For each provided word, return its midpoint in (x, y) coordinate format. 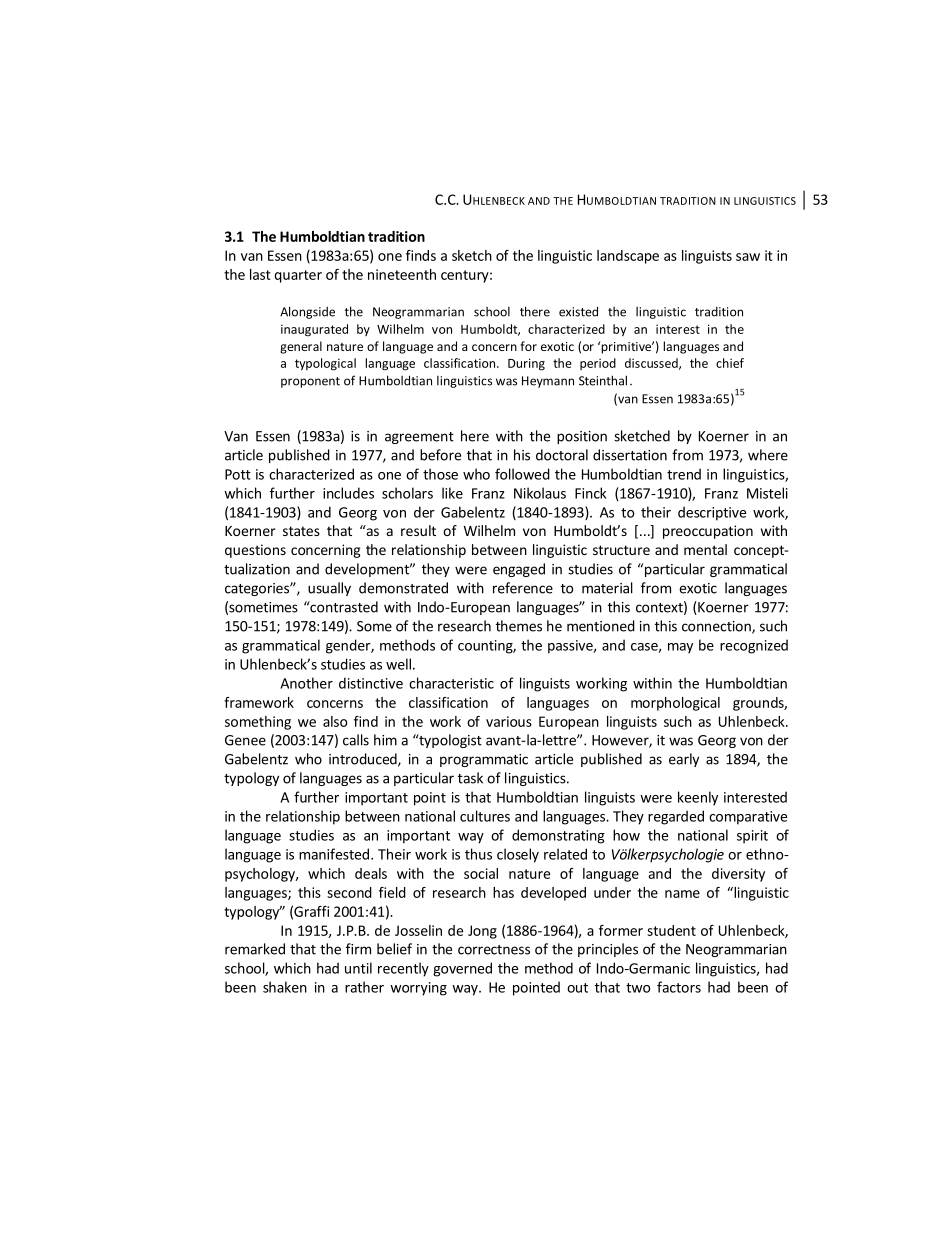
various (509, 721)
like (452, 493)
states (301, 531)
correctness (494, 950)
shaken (285, 987)
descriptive (712, 513)
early (684, 760)
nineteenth (402, 274)
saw (748, 257)
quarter (298, 276)
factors (679, 987)
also (335, 721)
